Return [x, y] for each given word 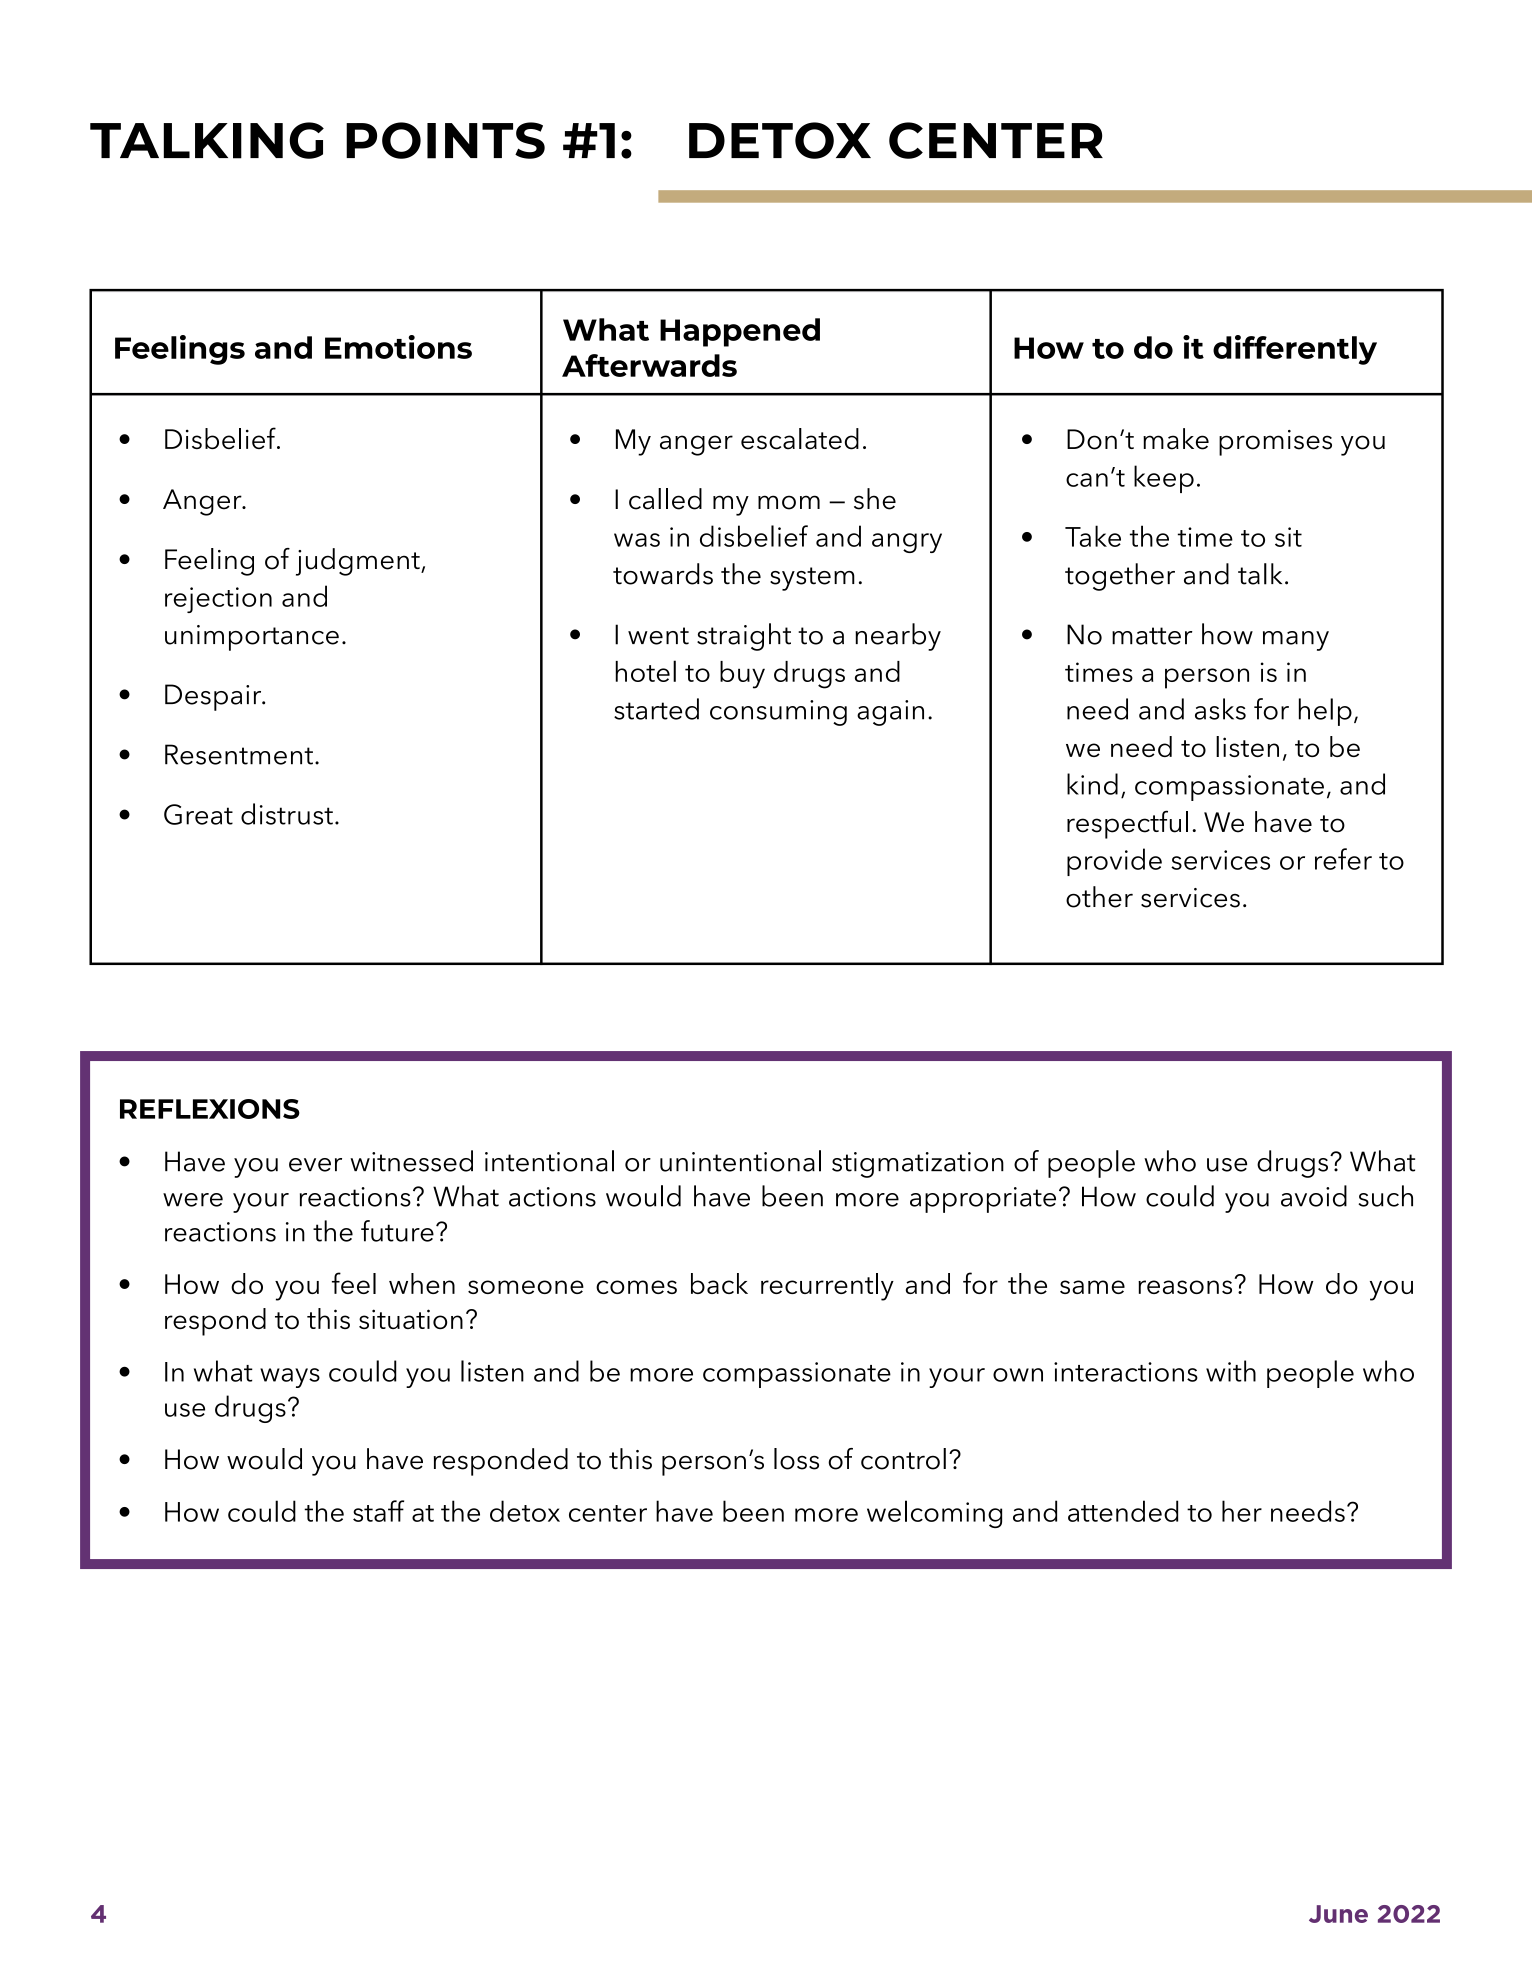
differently [1295, 350]
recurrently [827, 1287]
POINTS [445, 140]
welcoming [934, 1514]
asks [1220, 709]
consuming [778, 713]
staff [378, 1511]
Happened [740, 332]
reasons [1185, 1287]
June [1338, 1914]
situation [411, 1319]
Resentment [239, 754]
